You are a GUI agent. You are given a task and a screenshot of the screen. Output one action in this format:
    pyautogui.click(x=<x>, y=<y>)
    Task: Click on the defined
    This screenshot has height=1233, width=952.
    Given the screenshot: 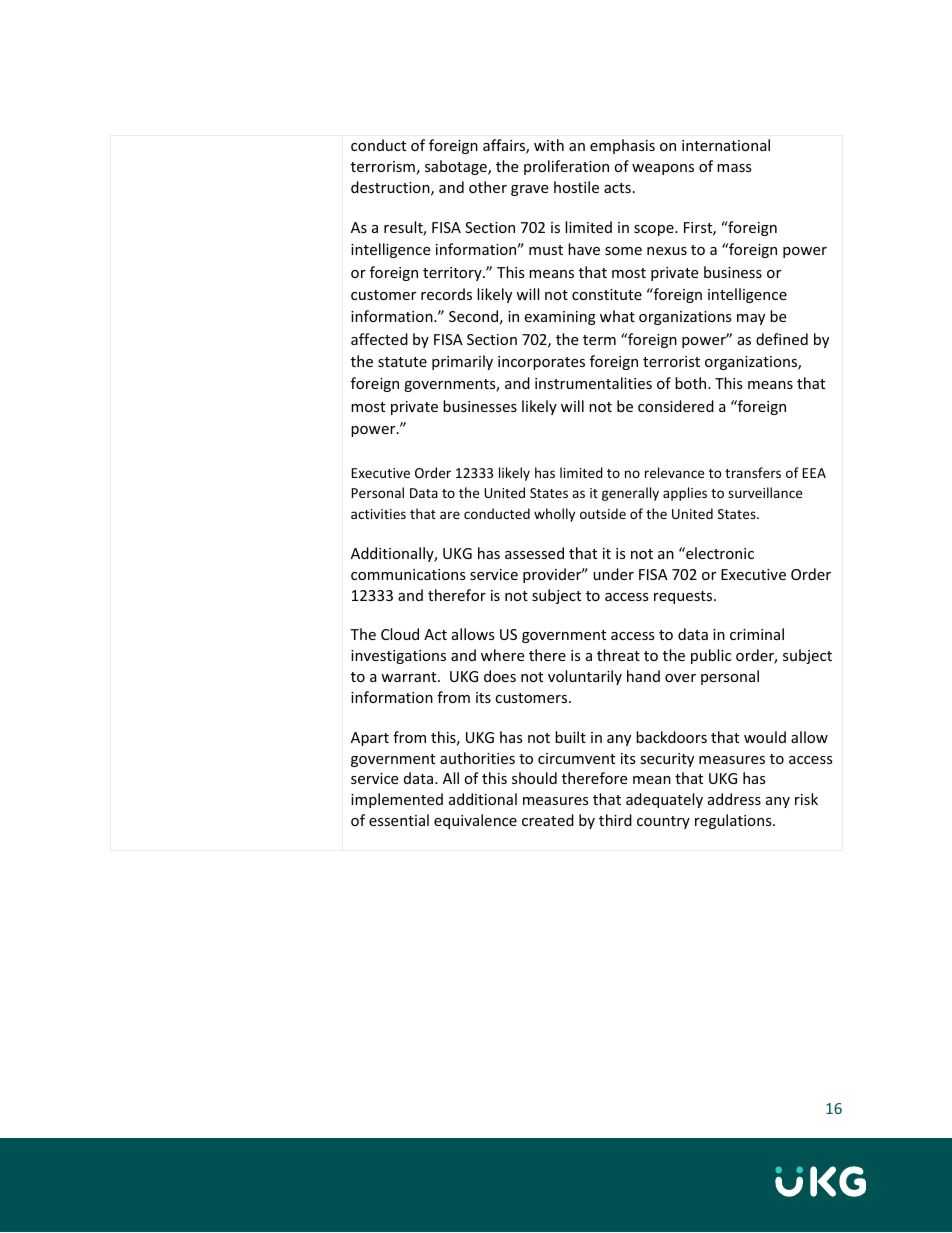 What is the action you would take?
    pyautogui.click(x=782, y=339)
